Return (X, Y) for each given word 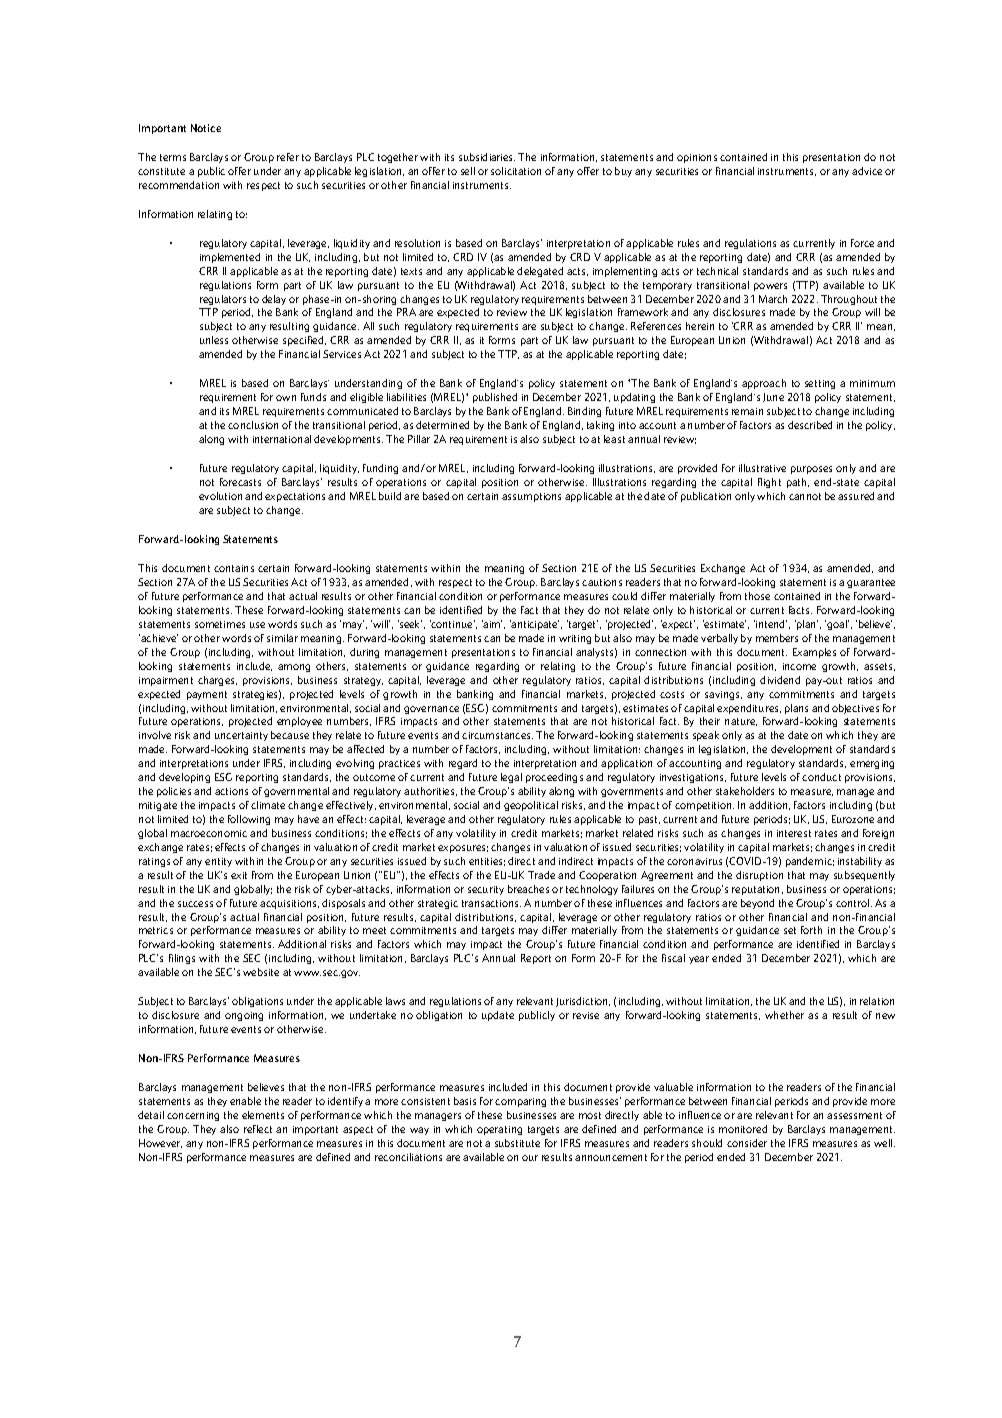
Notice (206, 128)
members (777, 638)
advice (867, 171)
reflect (258, 1129)
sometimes (220, 624)
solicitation (516, 171)
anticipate (534, 625)
